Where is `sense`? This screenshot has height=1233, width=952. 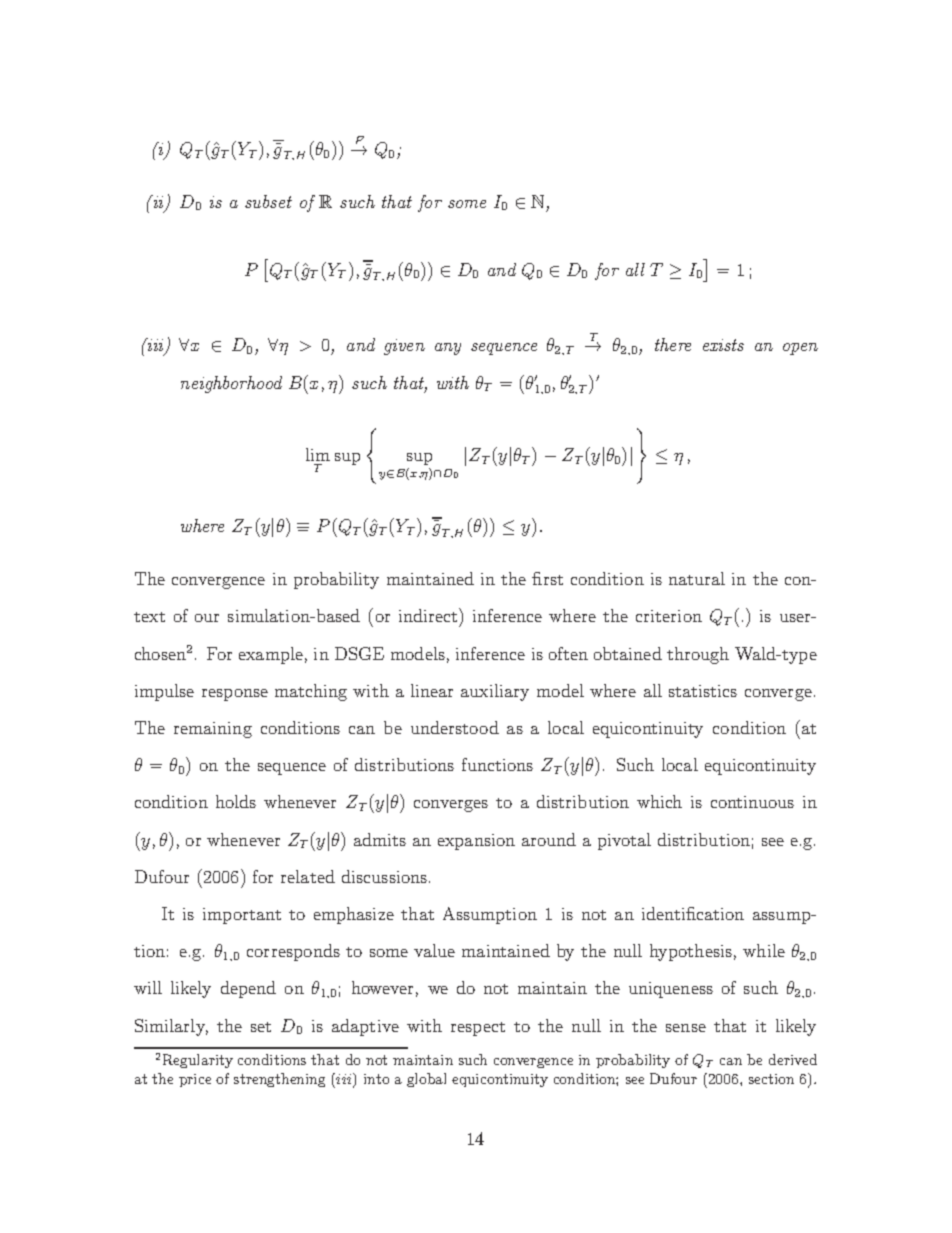 sense is located at coordinates (686, 1028).
